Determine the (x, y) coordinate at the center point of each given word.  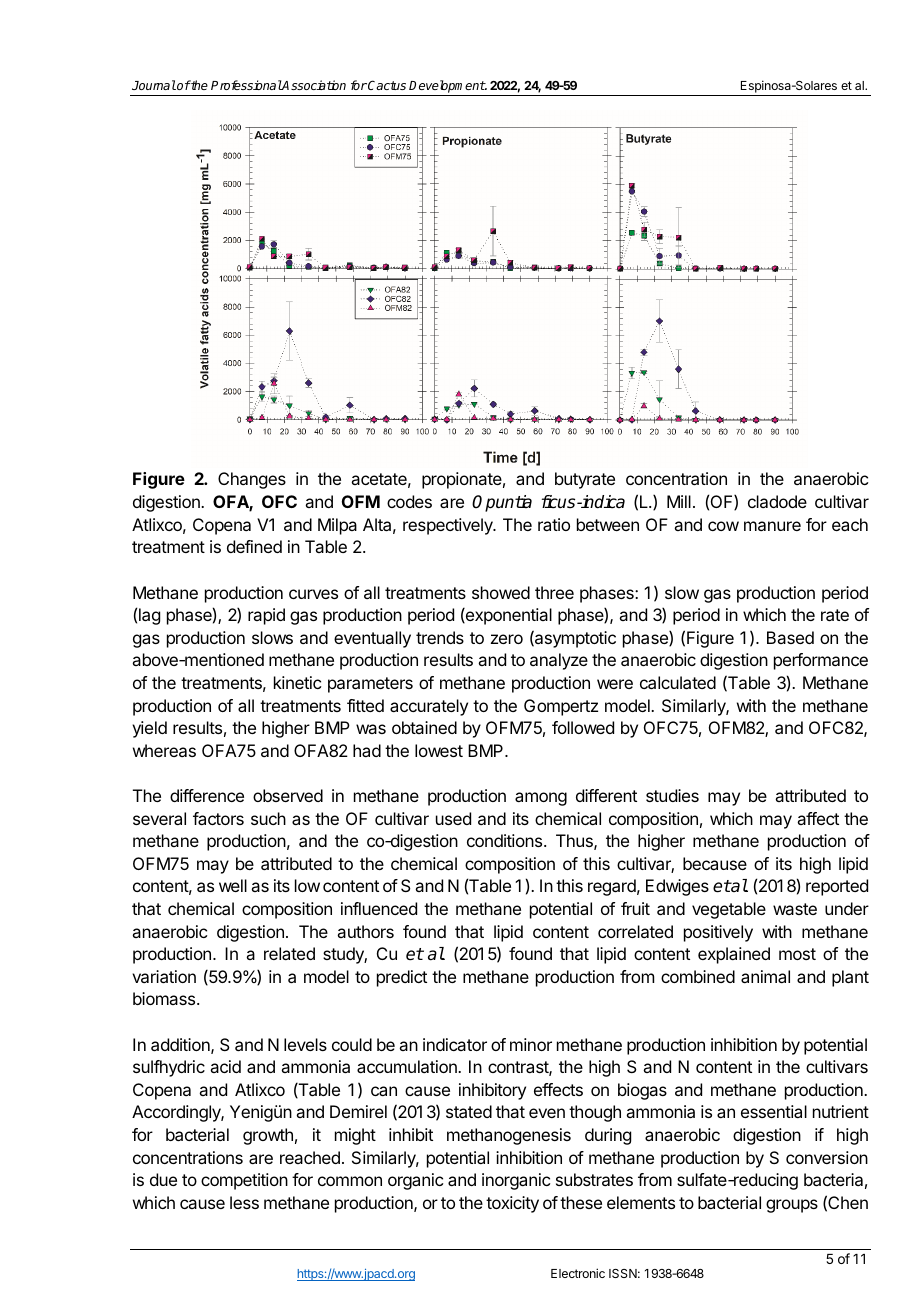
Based (790, 637)
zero (507, 639)
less (244, 1202)
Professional (246, 85)
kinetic (297, 682)
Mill (679, 501)
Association (313, 85)
